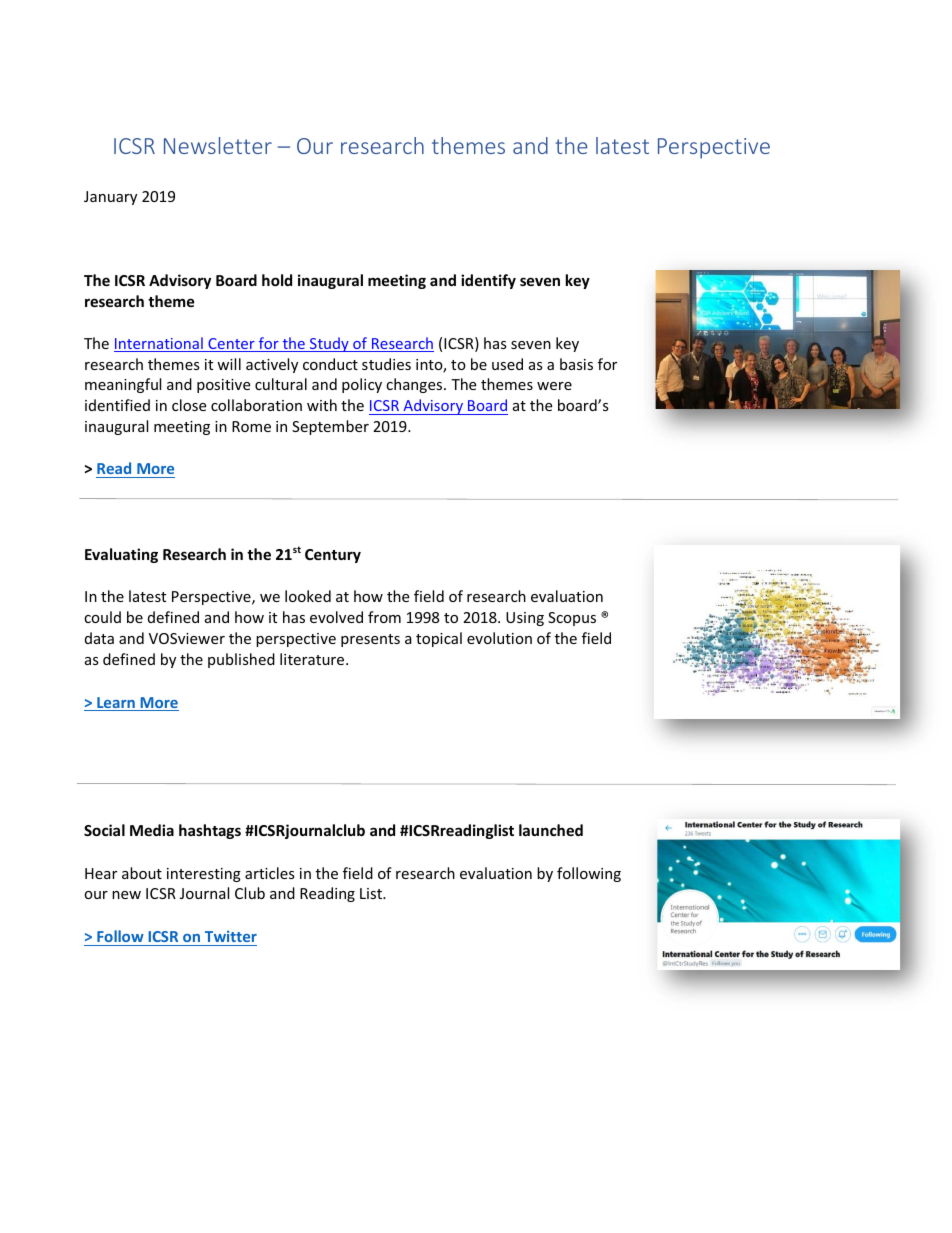 This page has width=952, height=1233. What do you see at coordinates (330, 427) in the page?
I see `September` at bounding box center [330, 427].
